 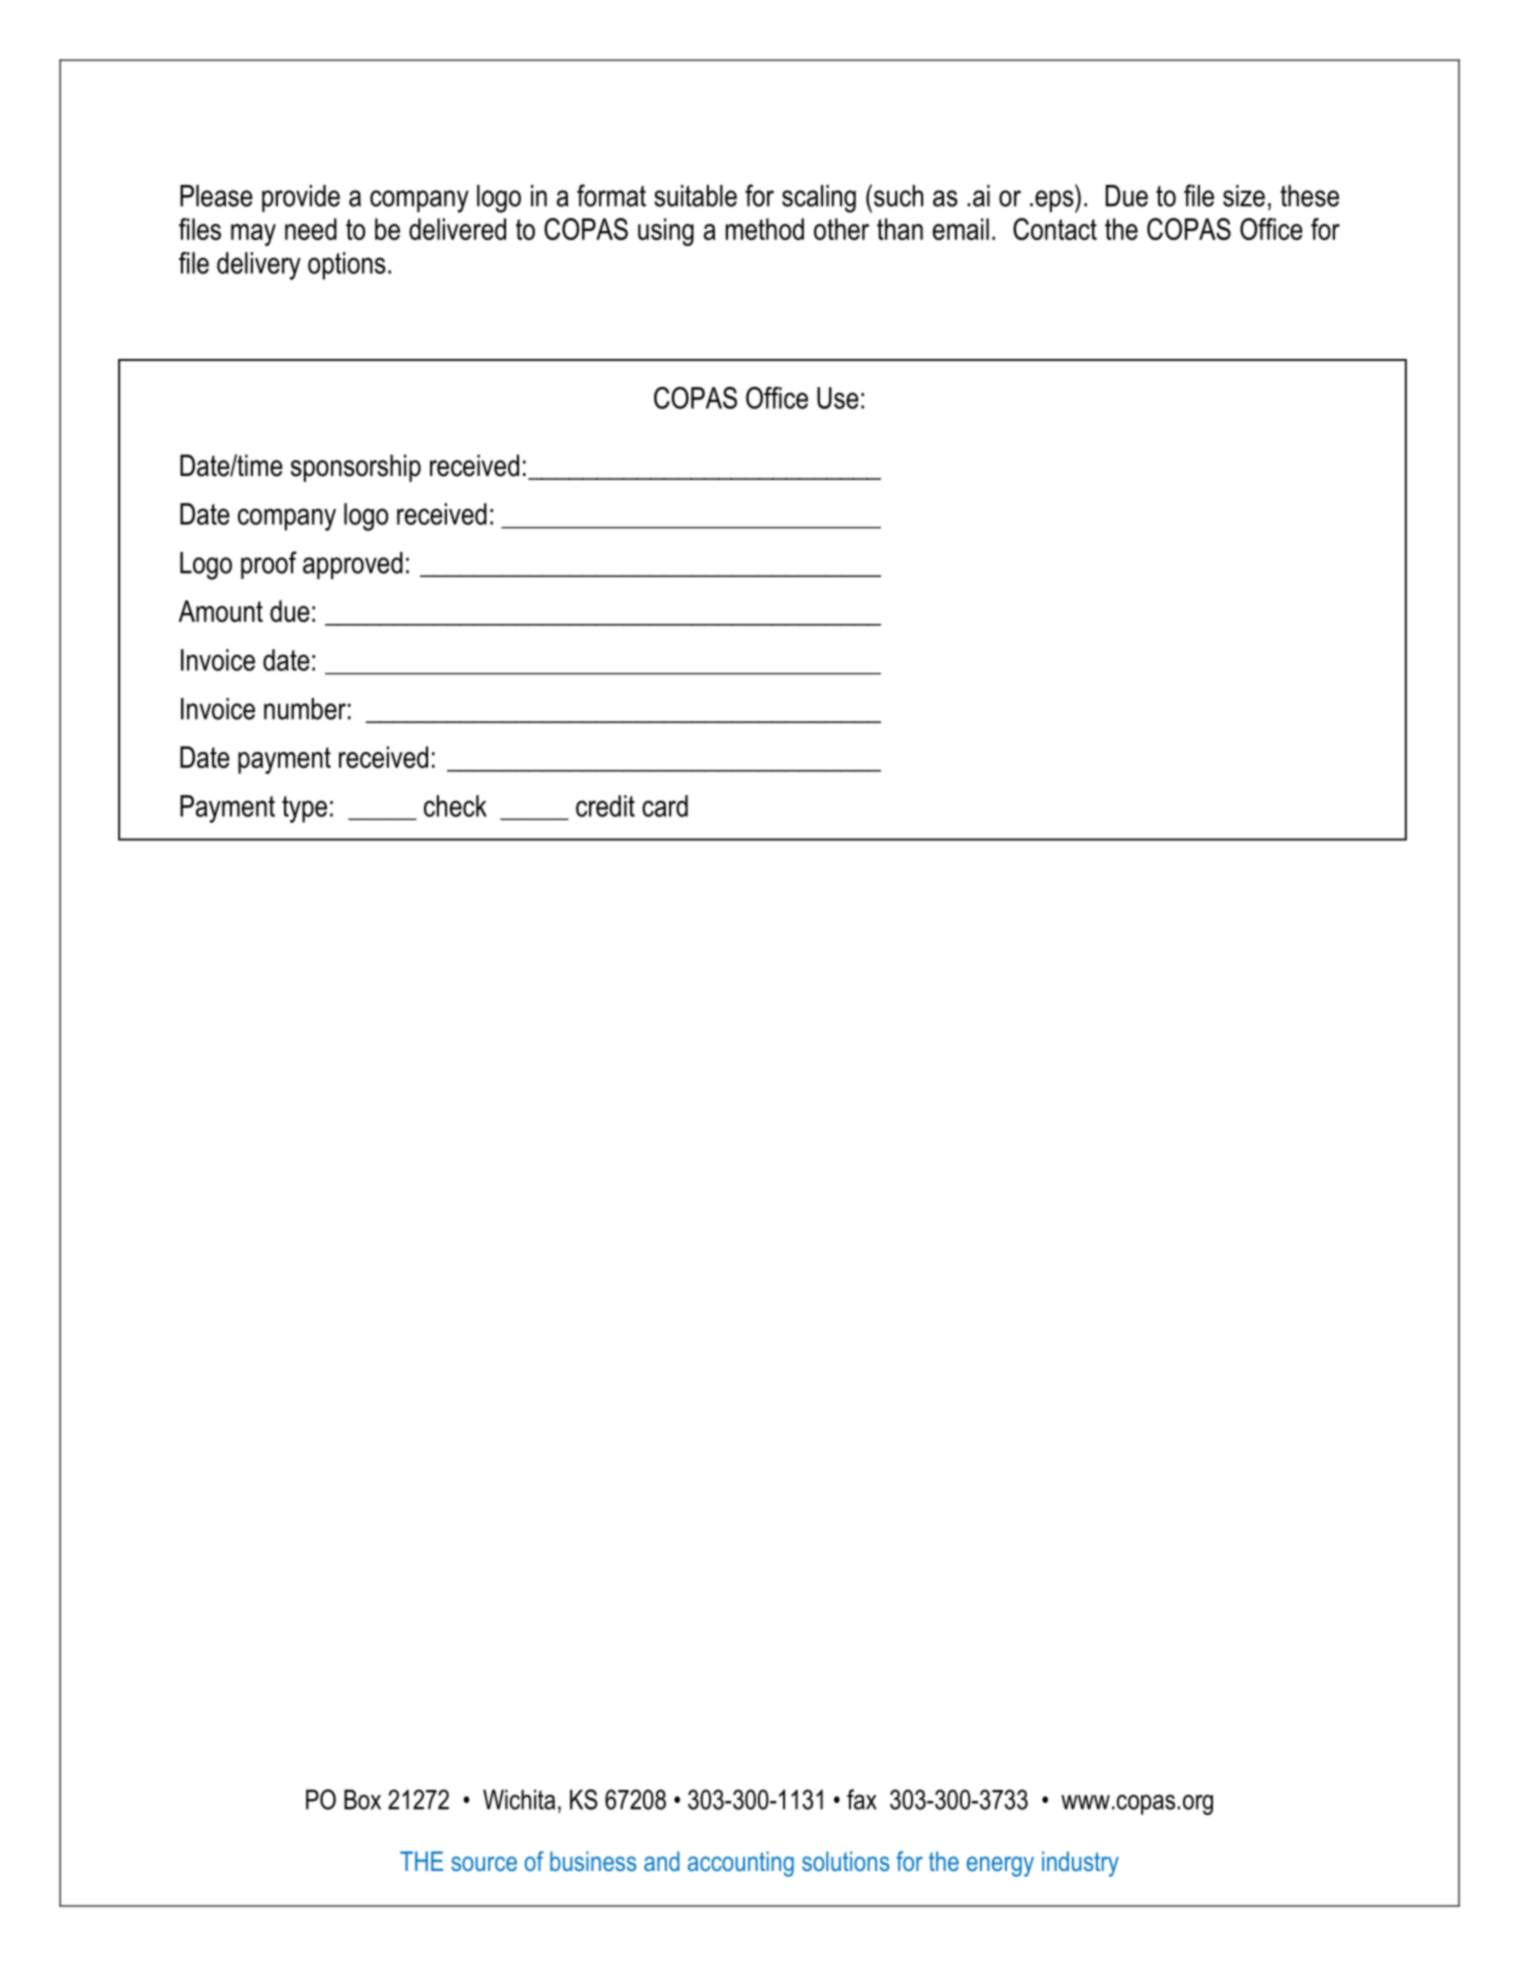 What do you see at coordinates (304, 809) in the screenshot?
I see `type` at bounding box center [304, 809].
